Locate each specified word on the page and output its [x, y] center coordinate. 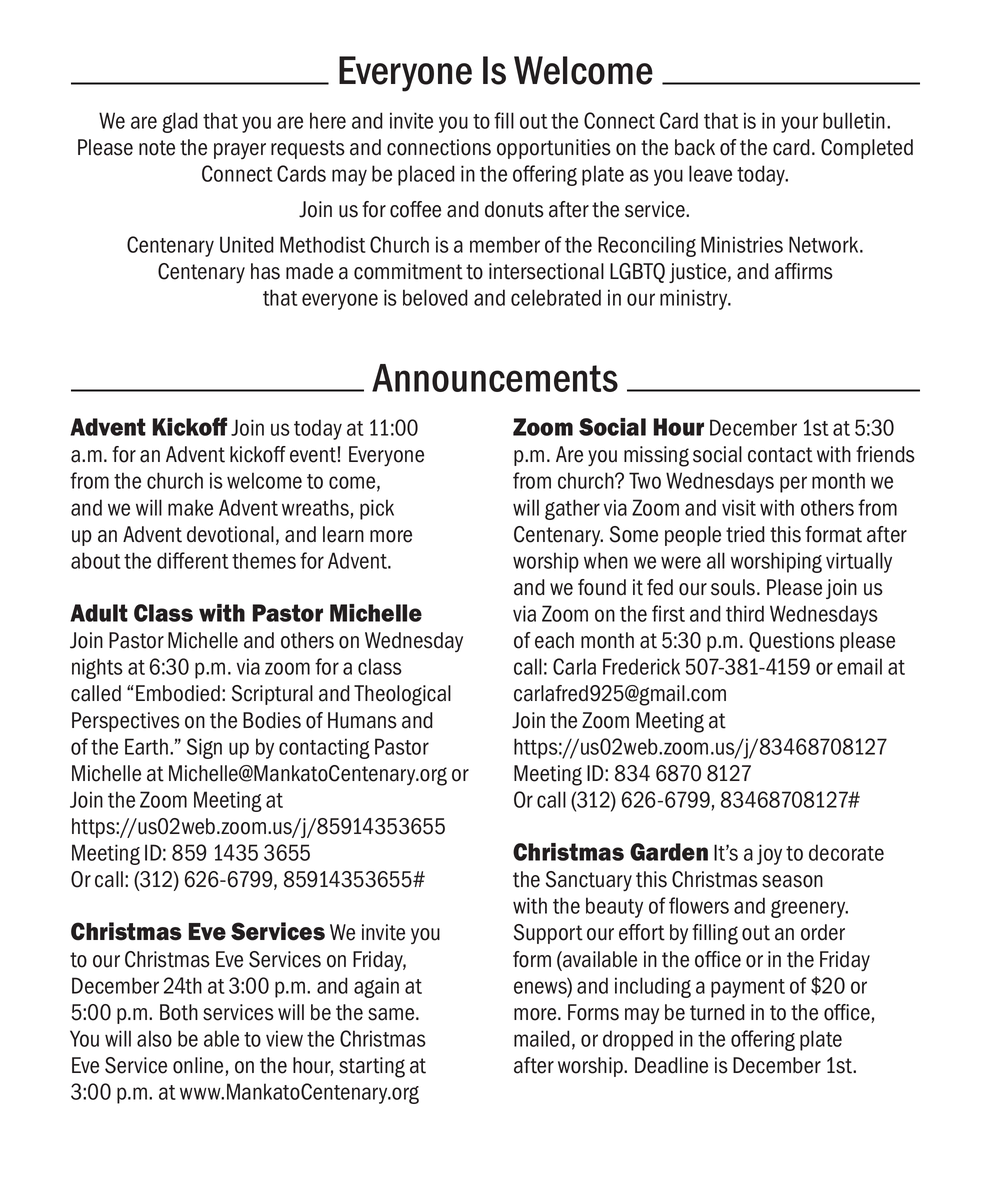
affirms [804, 271]
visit [739, 507]
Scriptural [272, 695]
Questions [792, 642]
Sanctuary [589, 881]
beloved [435, 297]
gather [572, 509]
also [154, 1038]
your [799, 124]
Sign [204, 748]
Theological [402, 695]
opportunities [554, 149]
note [157, 148]
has [265, 271]
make [190, 507]
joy [769, 854]
